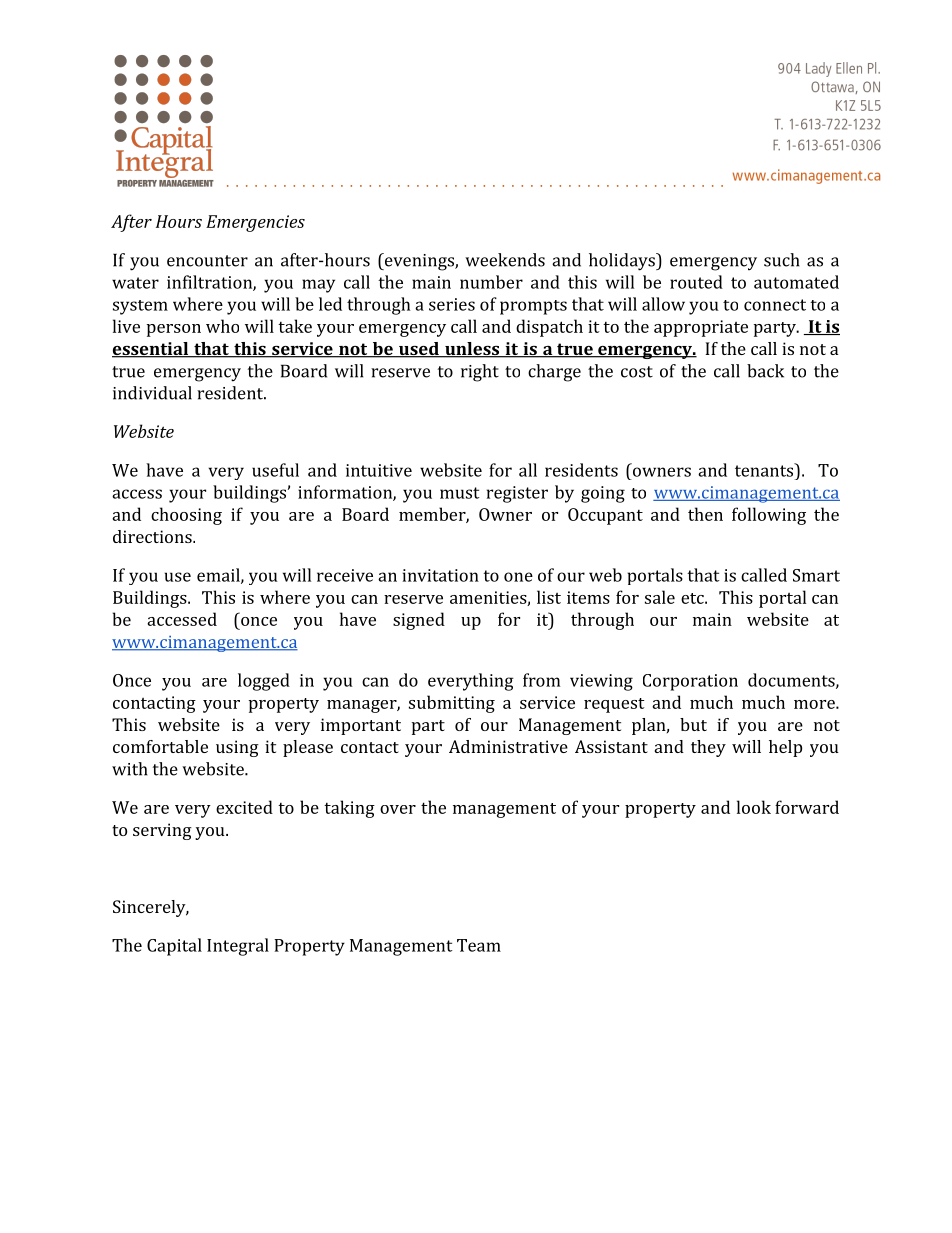 This document has width=952, height=1233. What do you see at coordinates (207, 261) in the document?
I see `encounter` at bounding box center [207, 261].
